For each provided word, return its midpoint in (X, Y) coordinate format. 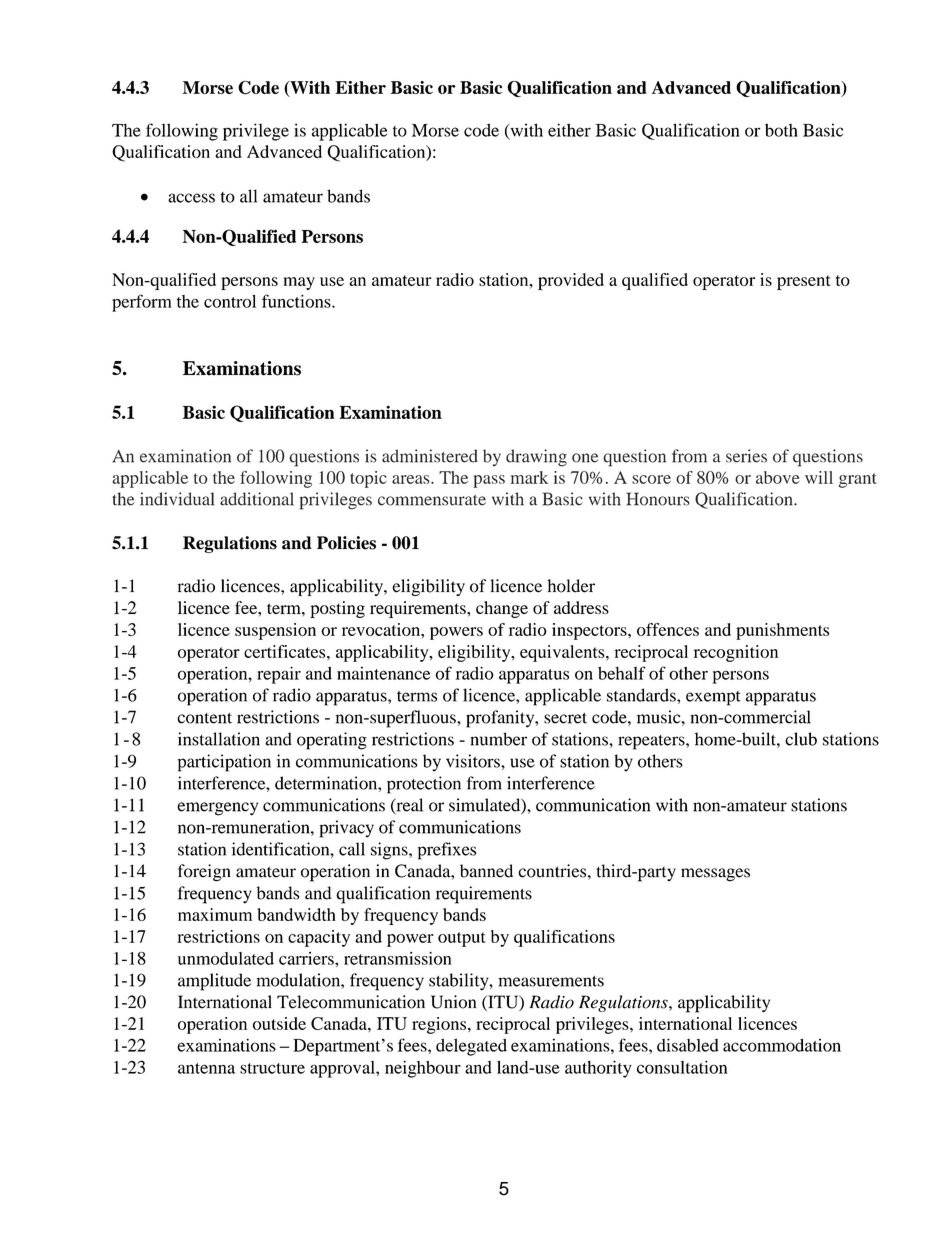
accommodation (782, 1045)
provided (571, 281)
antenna (206, 1068)
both (781, 130)
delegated (471, 1047)
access (191, 198)
